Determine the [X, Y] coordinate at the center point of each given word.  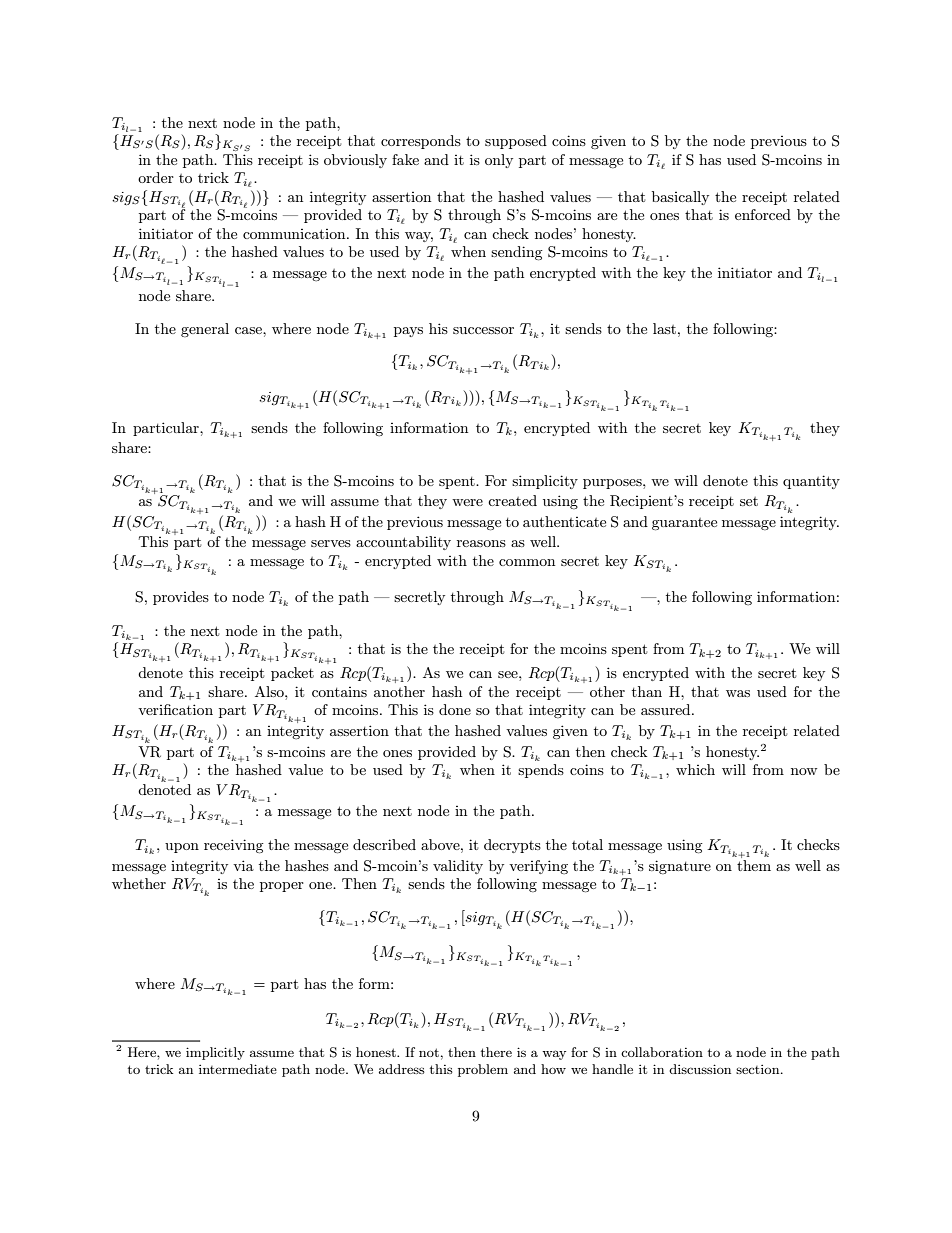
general [205, 330]
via [243, 865]
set [749, 501]
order [156, 177]
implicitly [215, 1053]
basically [680, 198]
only [499, 161]
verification [175, 709]
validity [458, 867]
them [754, 864]
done [455, 709]
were [467, 502]
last [666, 328]
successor [483, 330]
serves [331, 543]
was [738, 693]
